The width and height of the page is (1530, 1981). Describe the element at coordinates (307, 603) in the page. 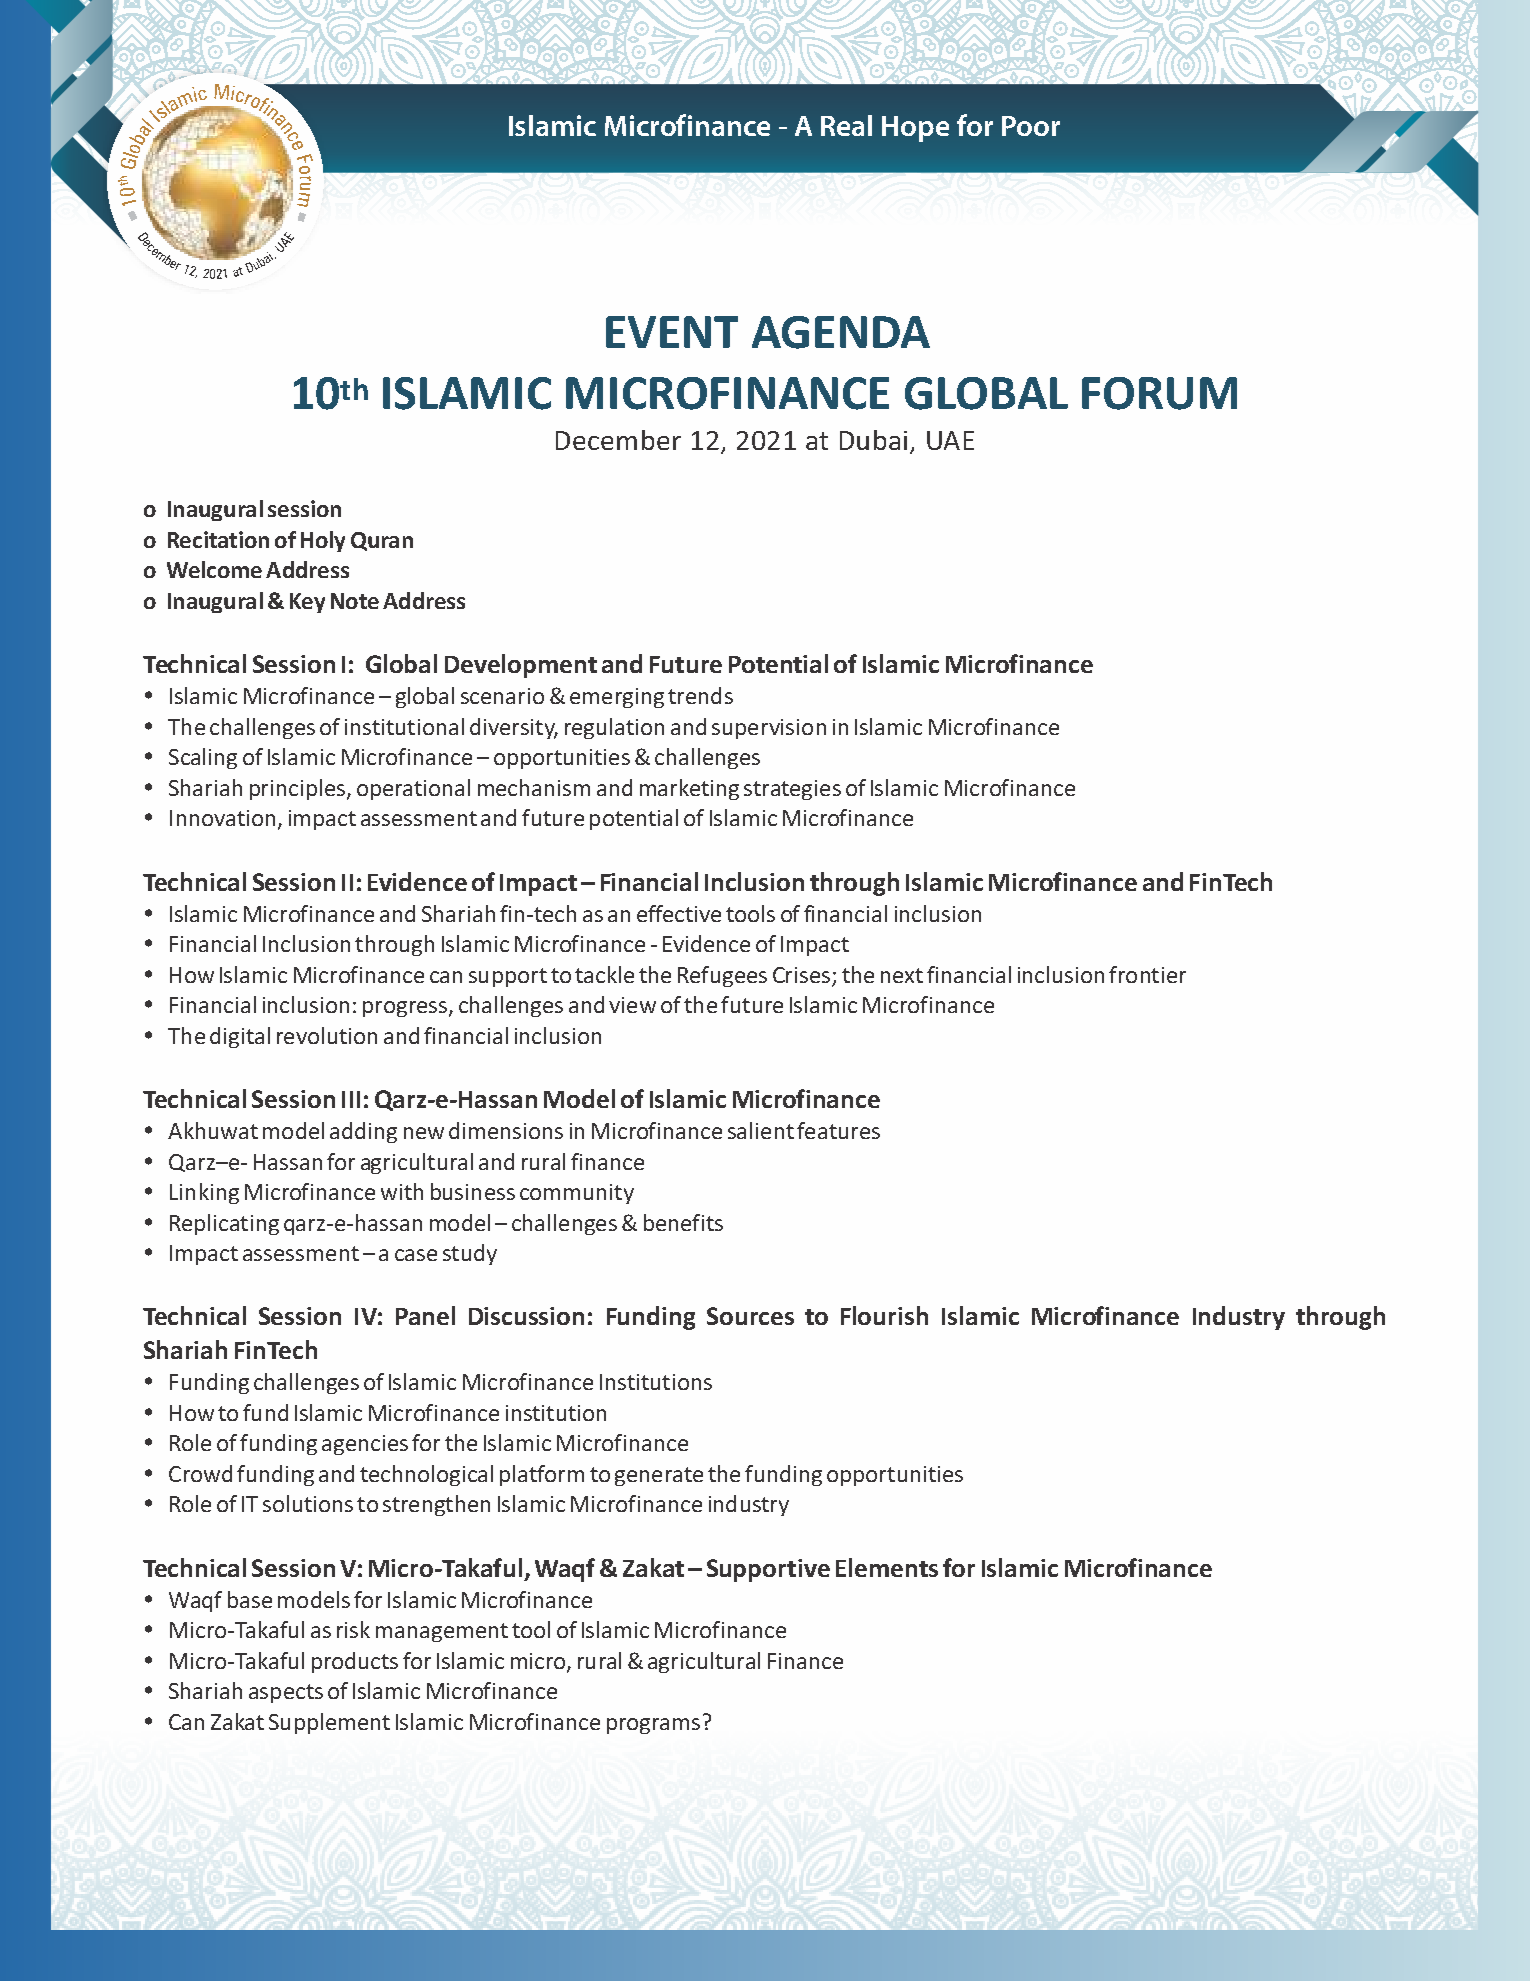

I see `Key` at that location.
